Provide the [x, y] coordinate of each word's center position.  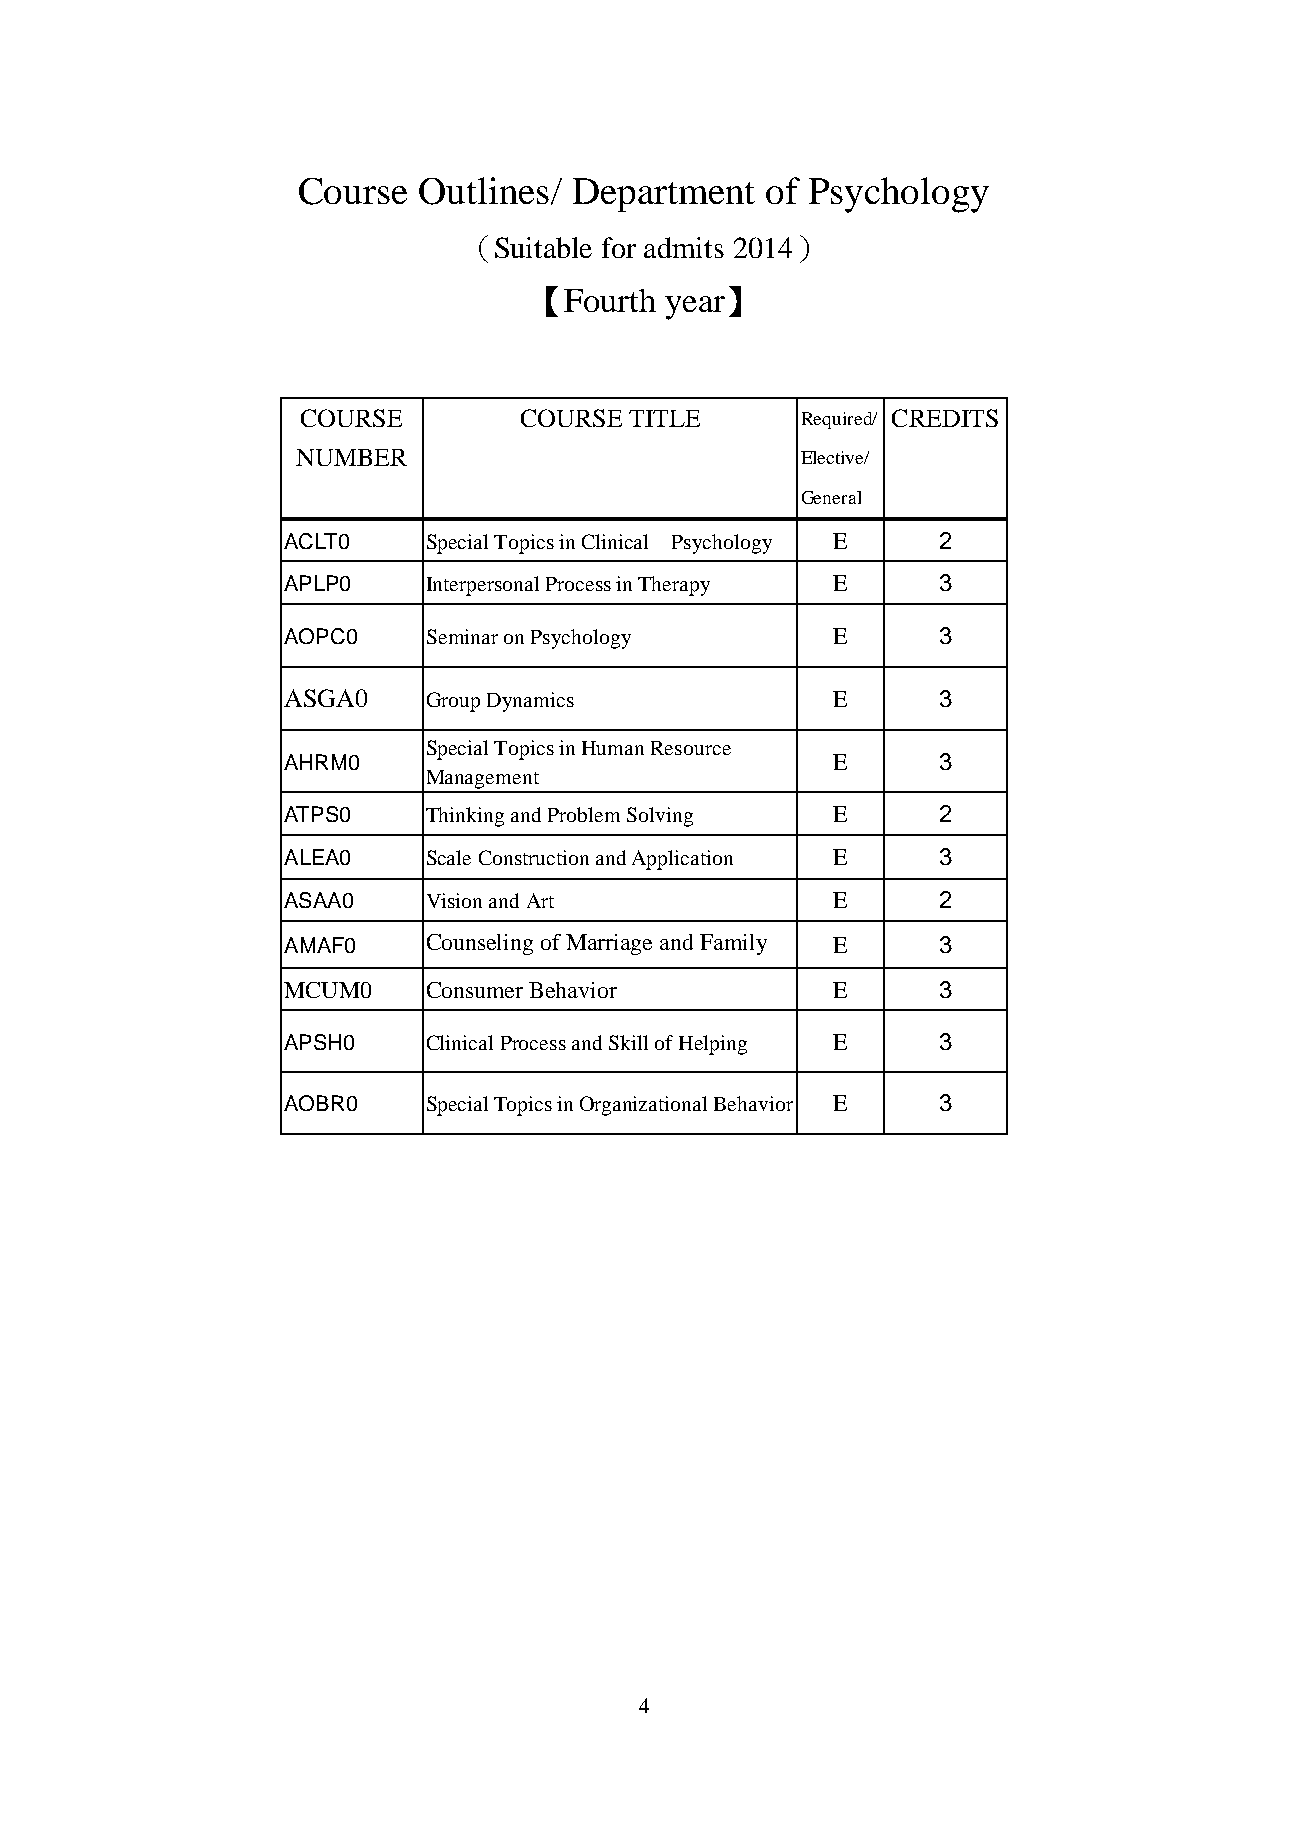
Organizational [643, 1106]
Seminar [462, 636]
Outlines [484, 191]
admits [684, 247]
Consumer [475, 990]
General [831, 497]
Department [664, 195]
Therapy [674, 586]
